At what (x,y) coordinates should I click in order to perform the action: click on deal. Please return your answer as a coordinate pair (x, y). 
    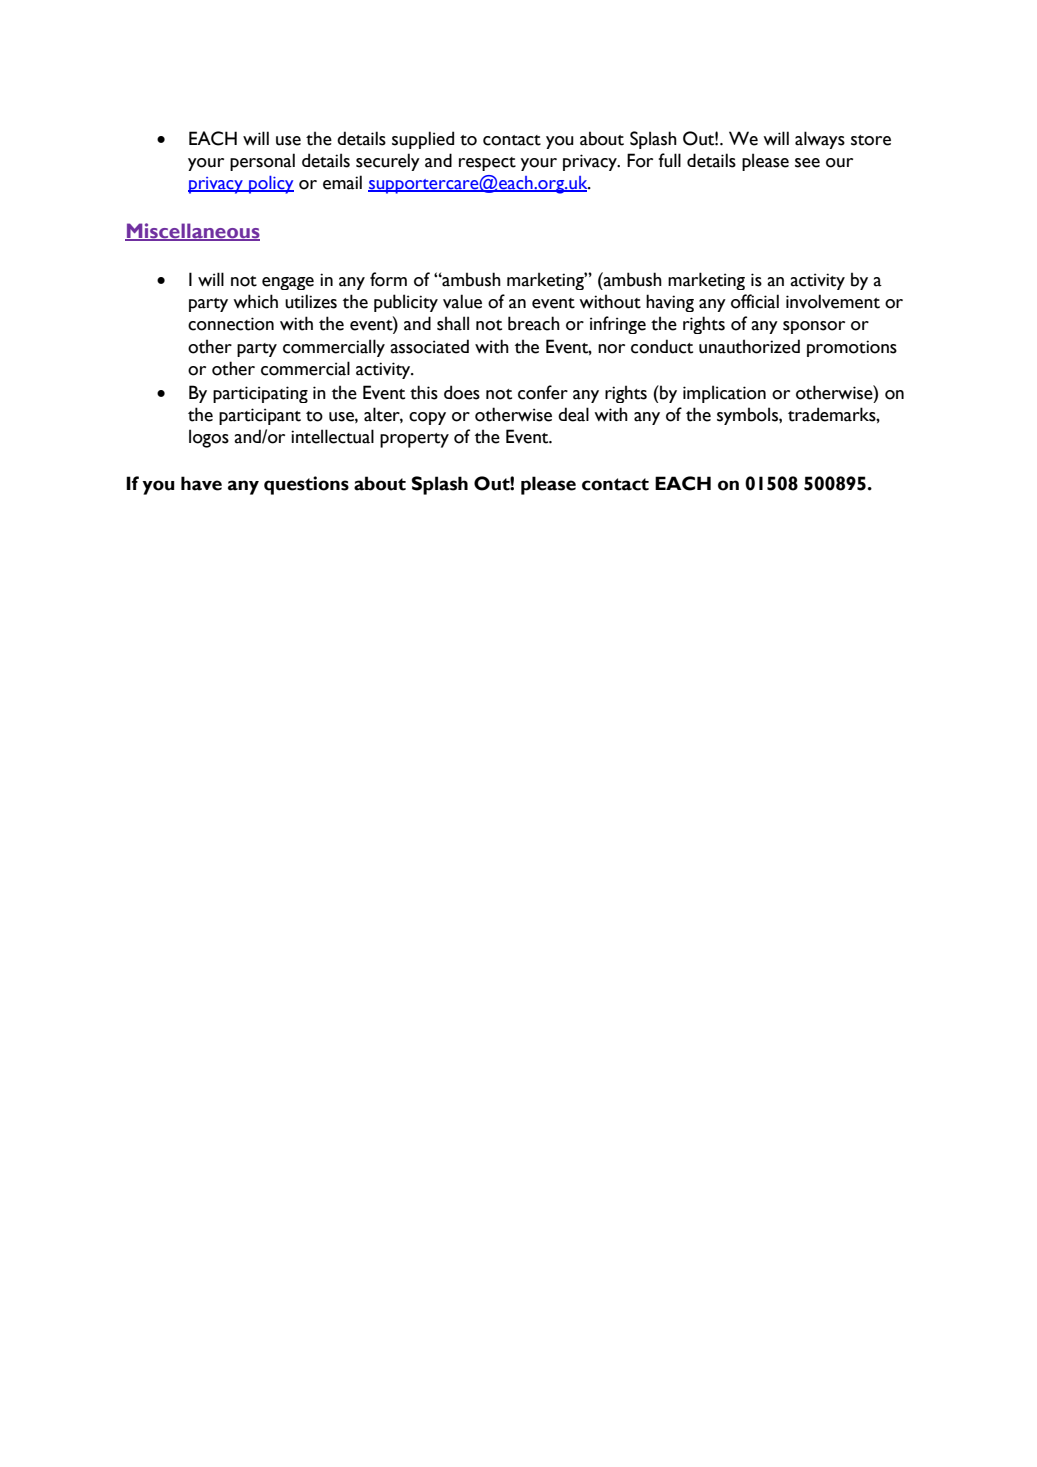
    Looking at the image, I should click on (573, 414).
